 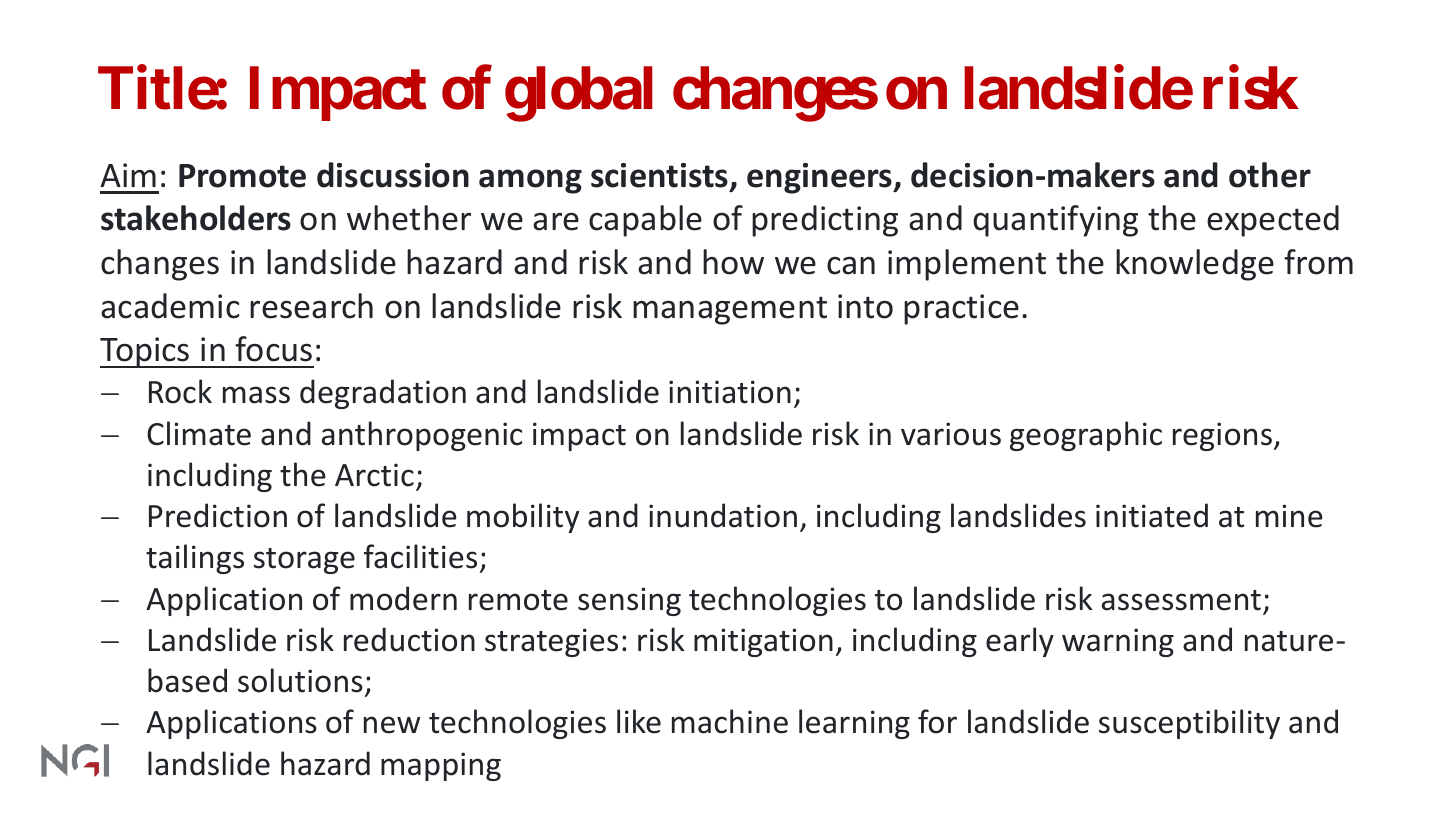 I want to click on mass, so click(x=256, y=395).
